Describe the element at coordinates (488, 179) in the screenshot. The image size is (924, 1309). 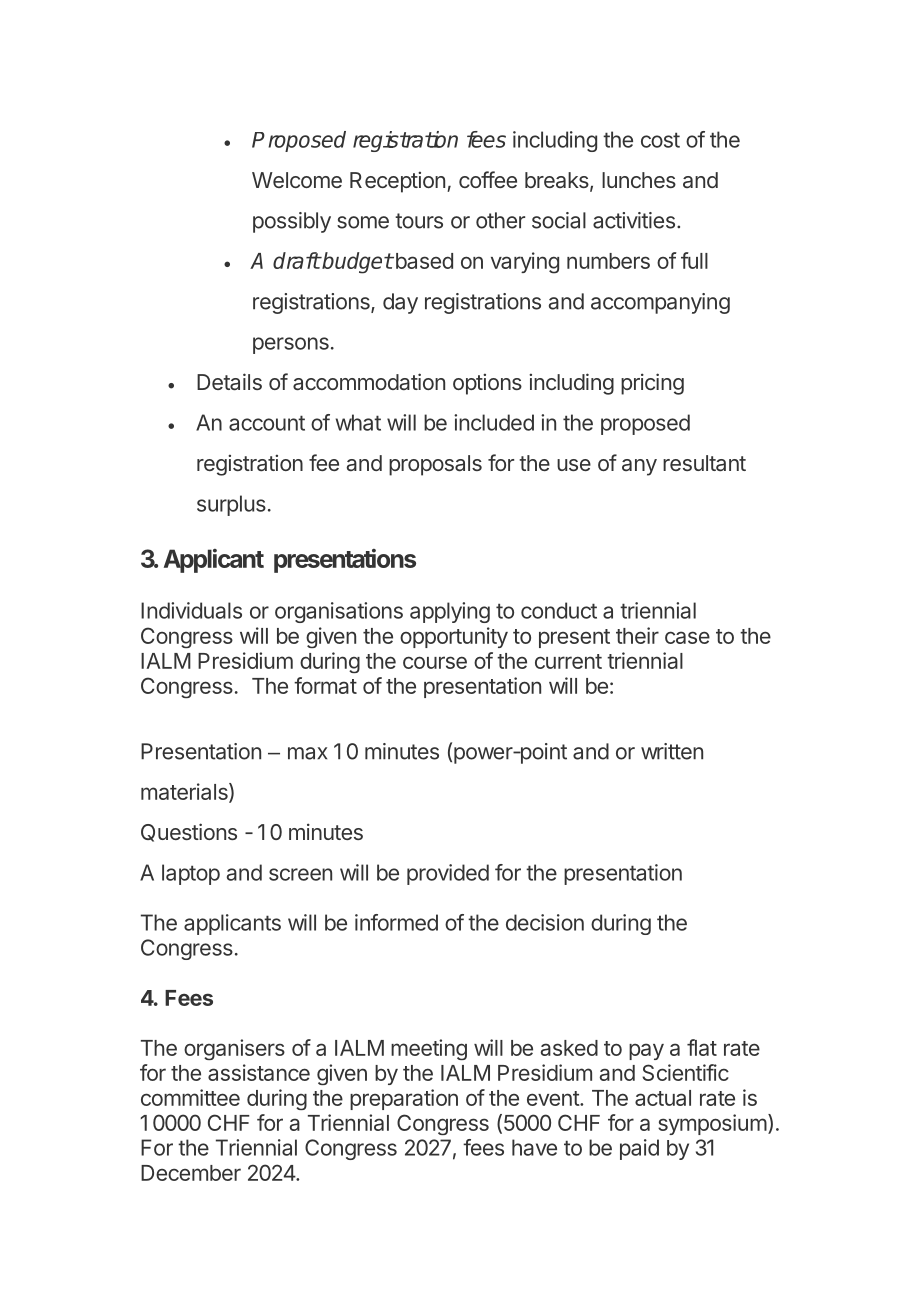
I see `coffee` at that location.
